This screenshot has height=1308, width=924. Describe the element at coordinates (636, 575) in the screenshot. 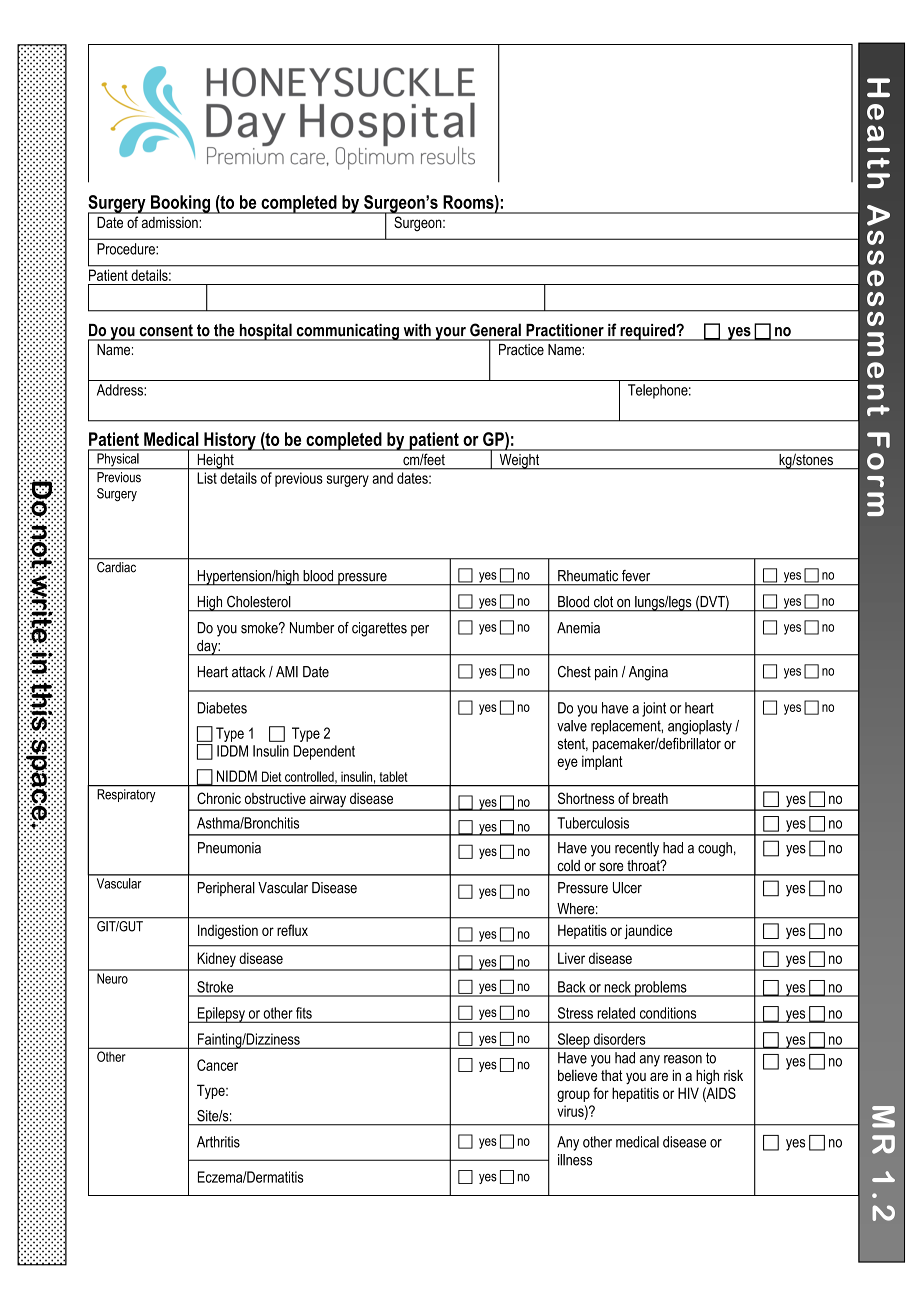

I see `fever` at that location.
